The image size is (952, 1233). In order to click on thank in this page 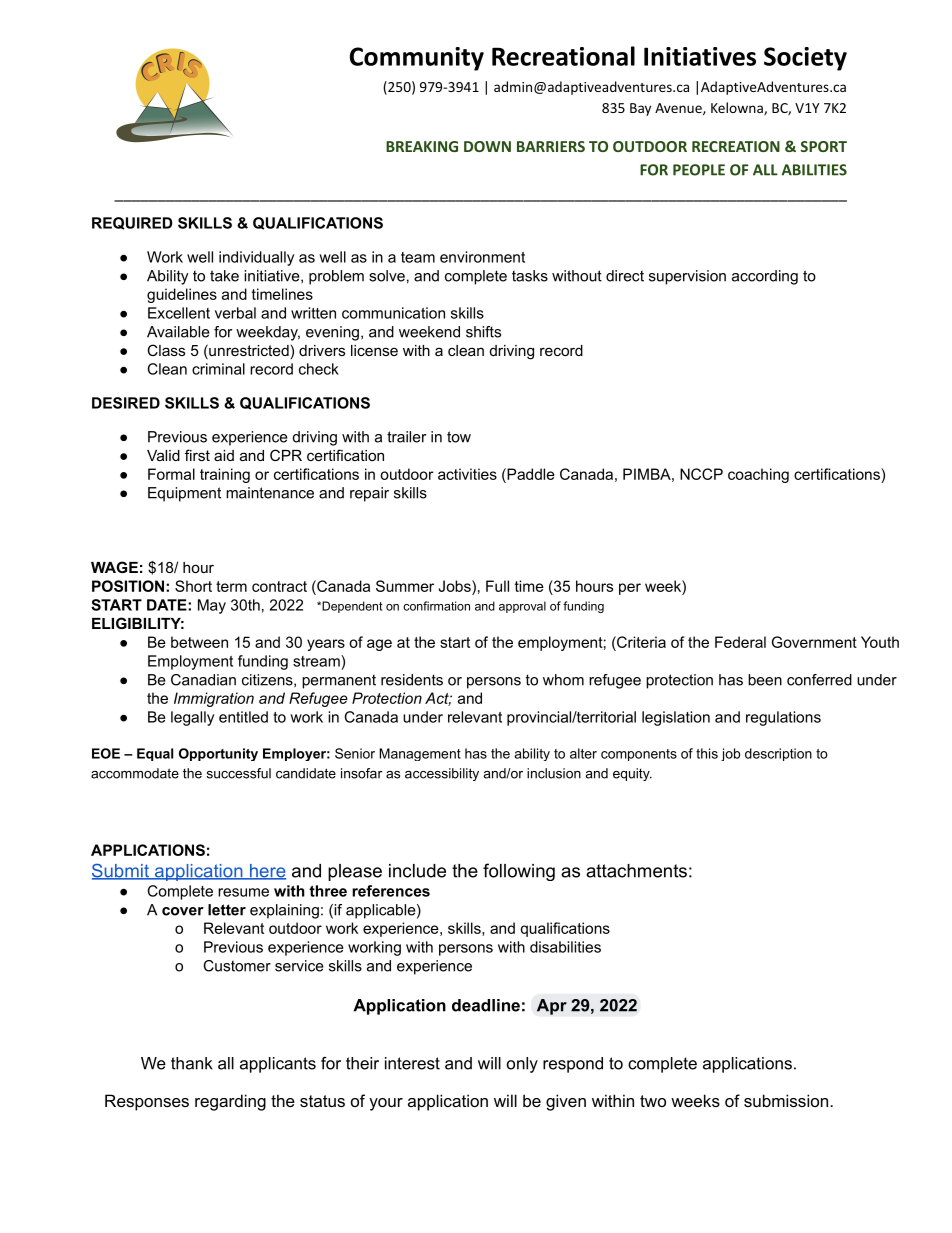, I will do `click(192, 1063)`.
